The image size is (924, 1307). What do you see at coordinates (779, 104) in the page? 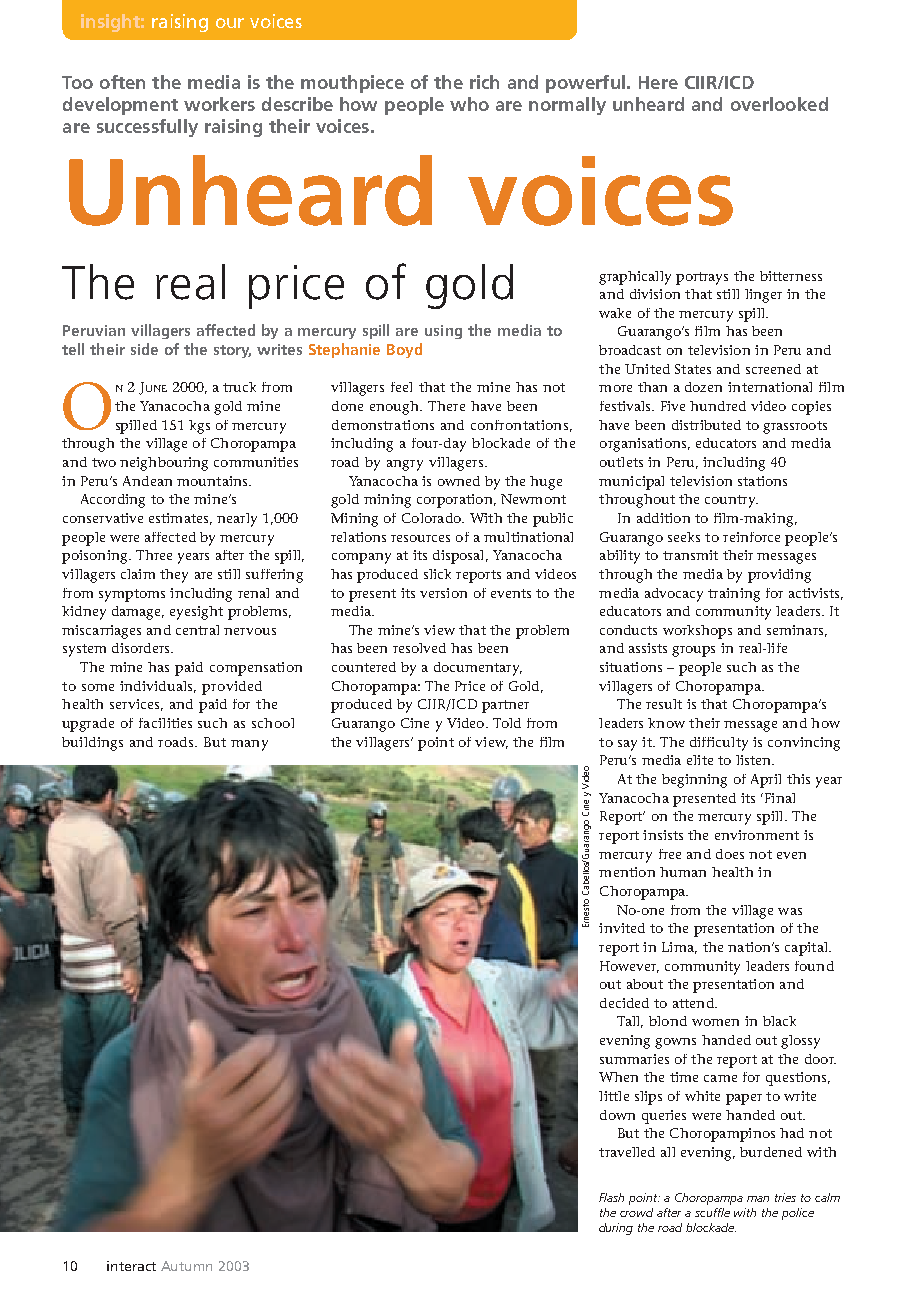
I see `overlooked` at bounding box center [779, 104].
